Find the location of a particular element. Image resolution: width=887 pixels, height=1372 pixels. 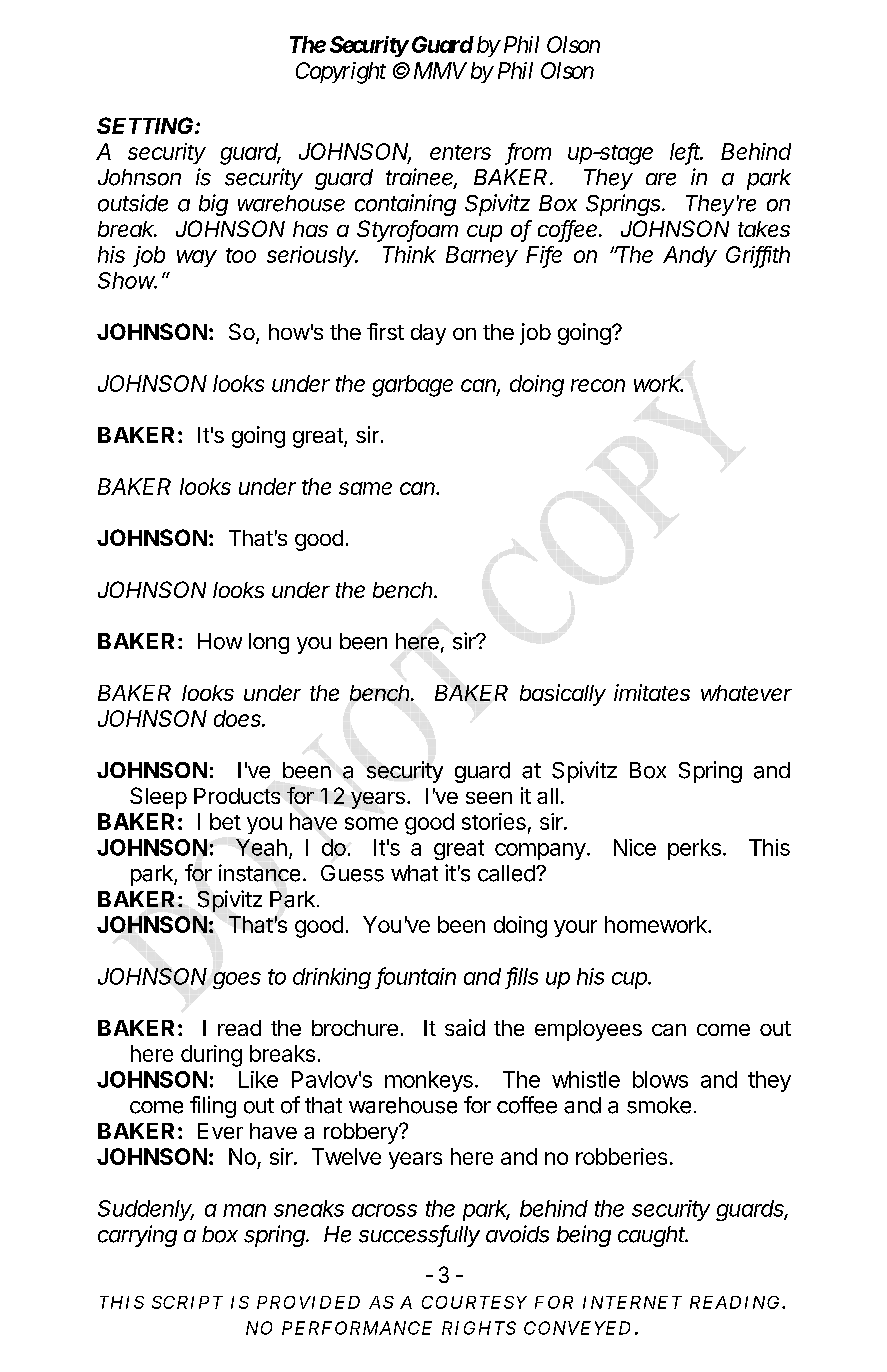

long is located at coordinates (269, 643).
